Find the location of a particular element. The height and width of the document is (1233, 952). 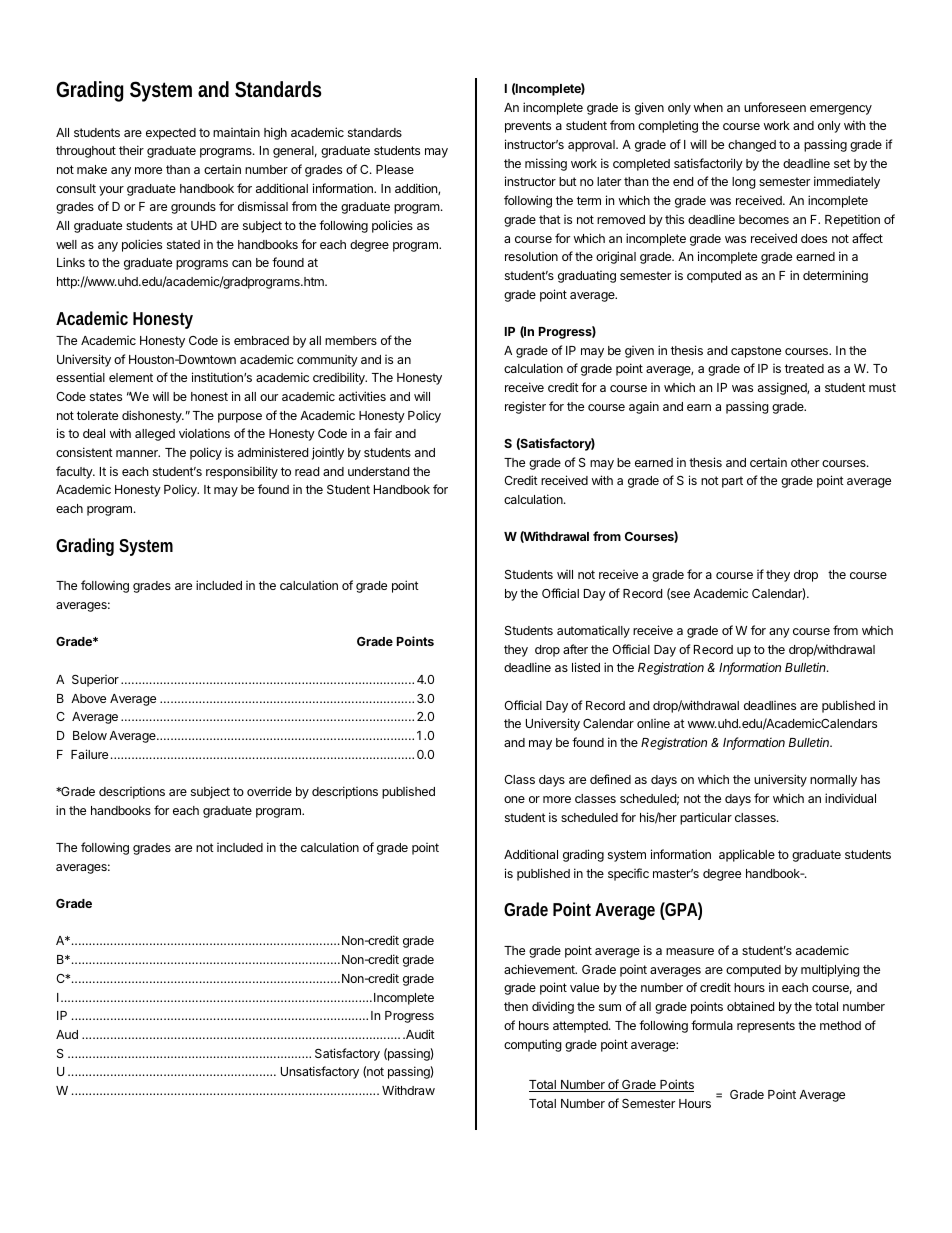

changed is located at coordinates (752, 146).
